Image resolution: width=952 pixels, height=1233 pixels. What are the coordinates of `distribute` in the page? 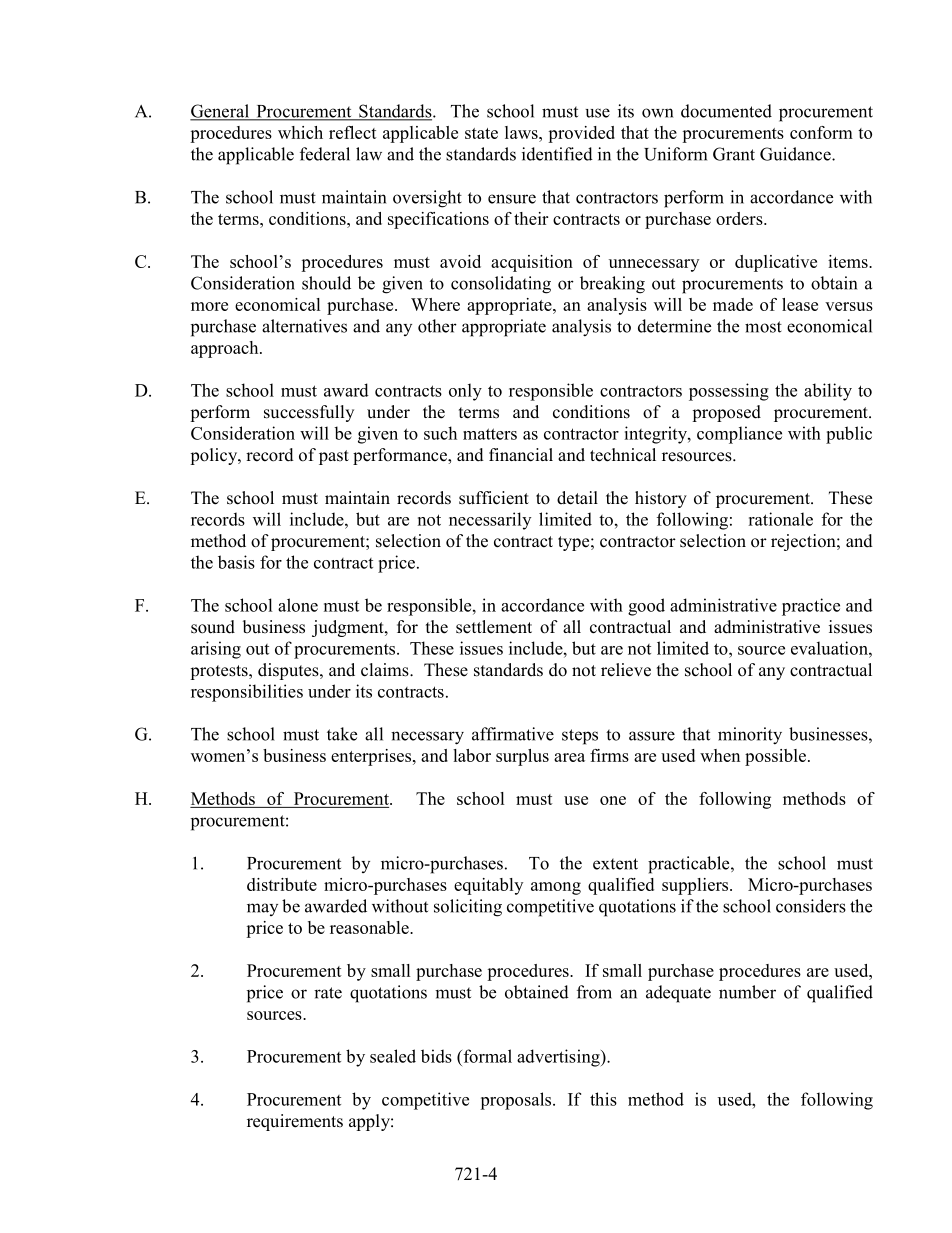 It's located at (282, 884).
